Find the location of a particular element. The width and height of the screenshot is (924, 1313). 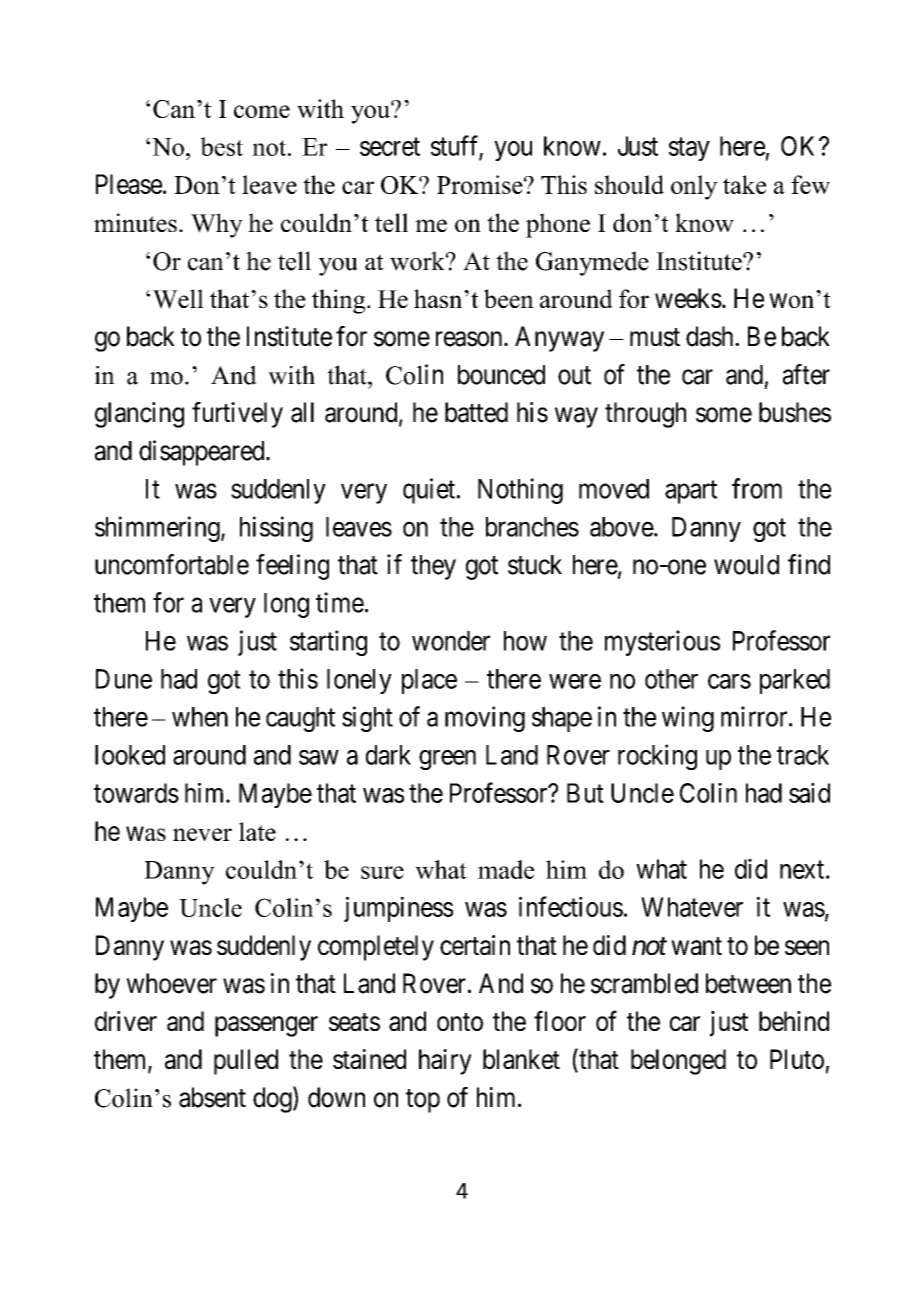

absent is located at coordinates (212, 1097).
